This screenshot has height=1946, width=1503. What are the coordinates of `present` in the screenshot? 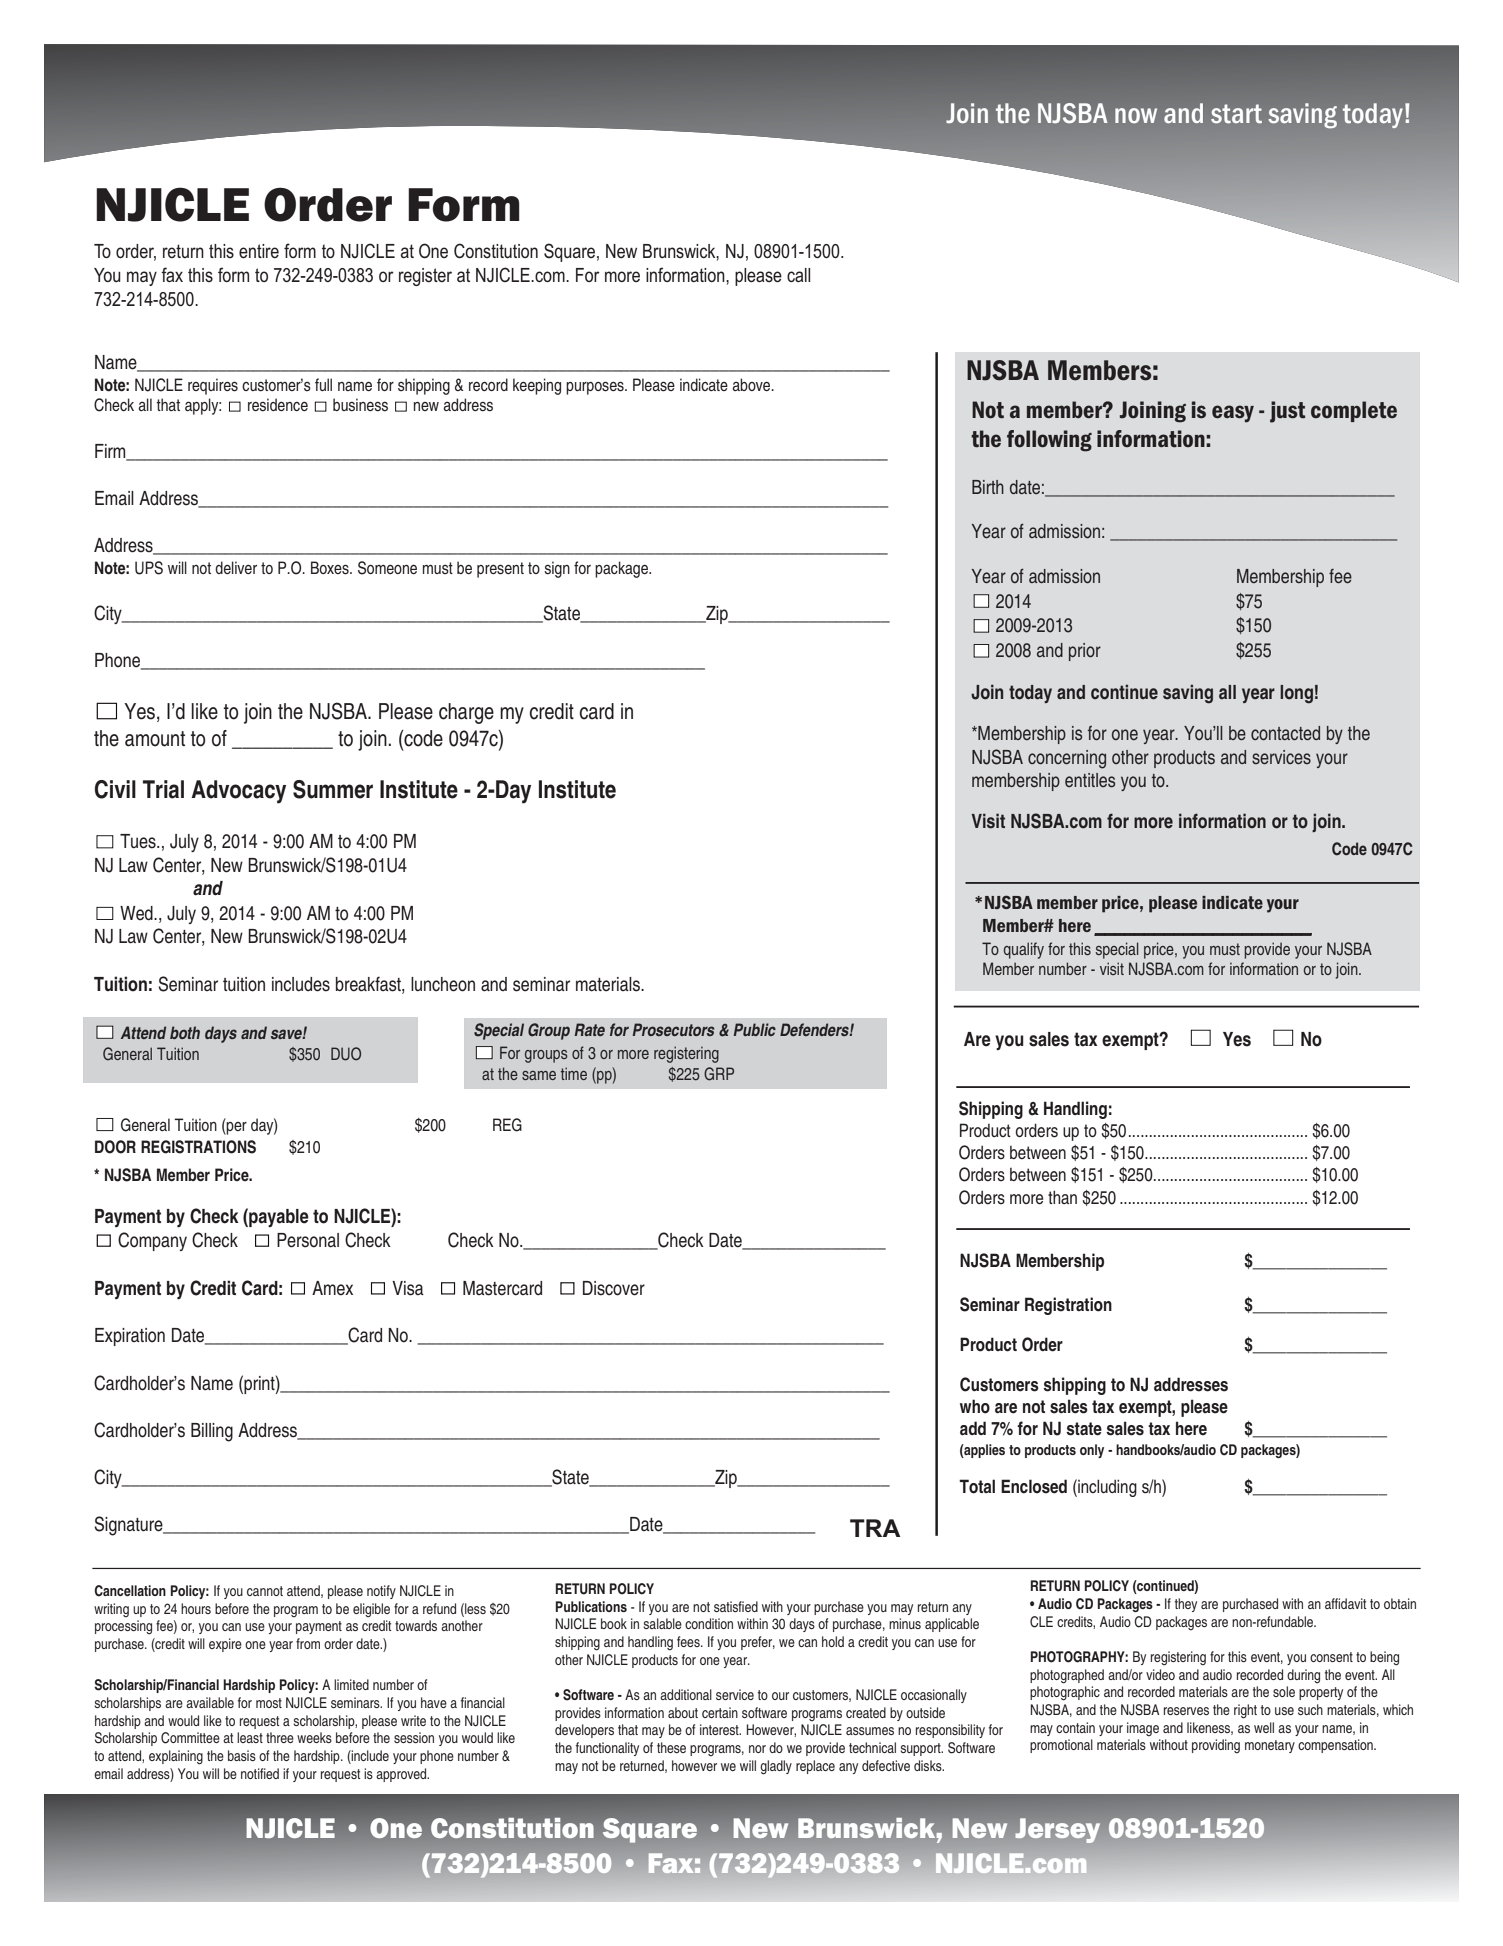 It's located at (500, 570).
